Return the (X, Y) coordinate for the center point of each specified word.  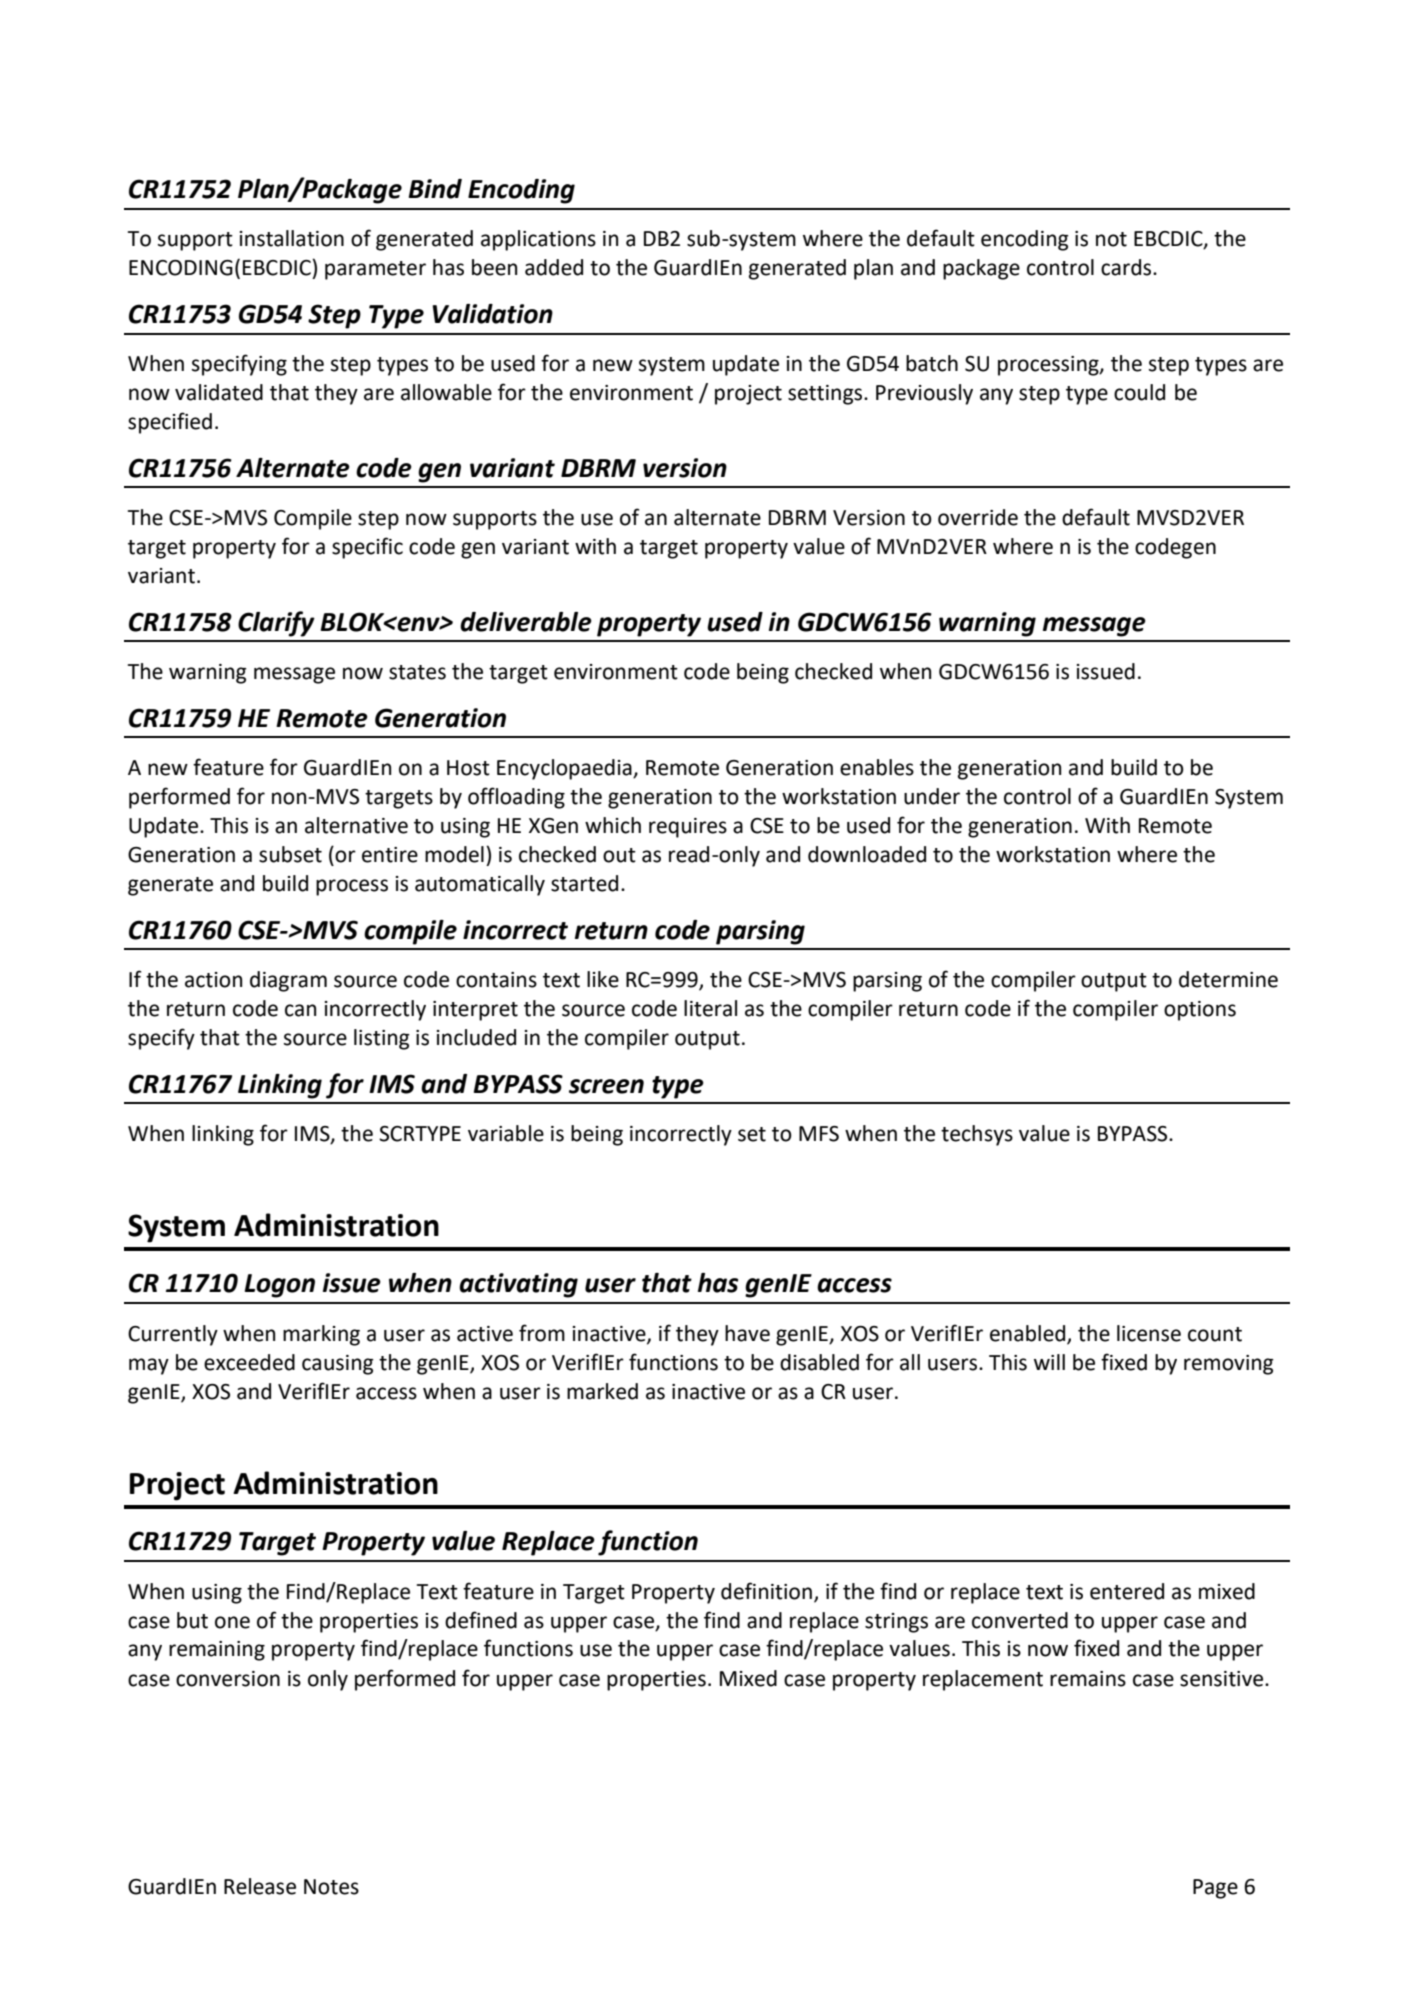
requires (688, 828)
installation (292, 238)
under (932, 796)
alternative (356, 825)
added (554, 267)
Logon (280, 1286)
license (1149, 1333)
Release (260, 1886)
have (747, 1333)
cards (1127, 267)
